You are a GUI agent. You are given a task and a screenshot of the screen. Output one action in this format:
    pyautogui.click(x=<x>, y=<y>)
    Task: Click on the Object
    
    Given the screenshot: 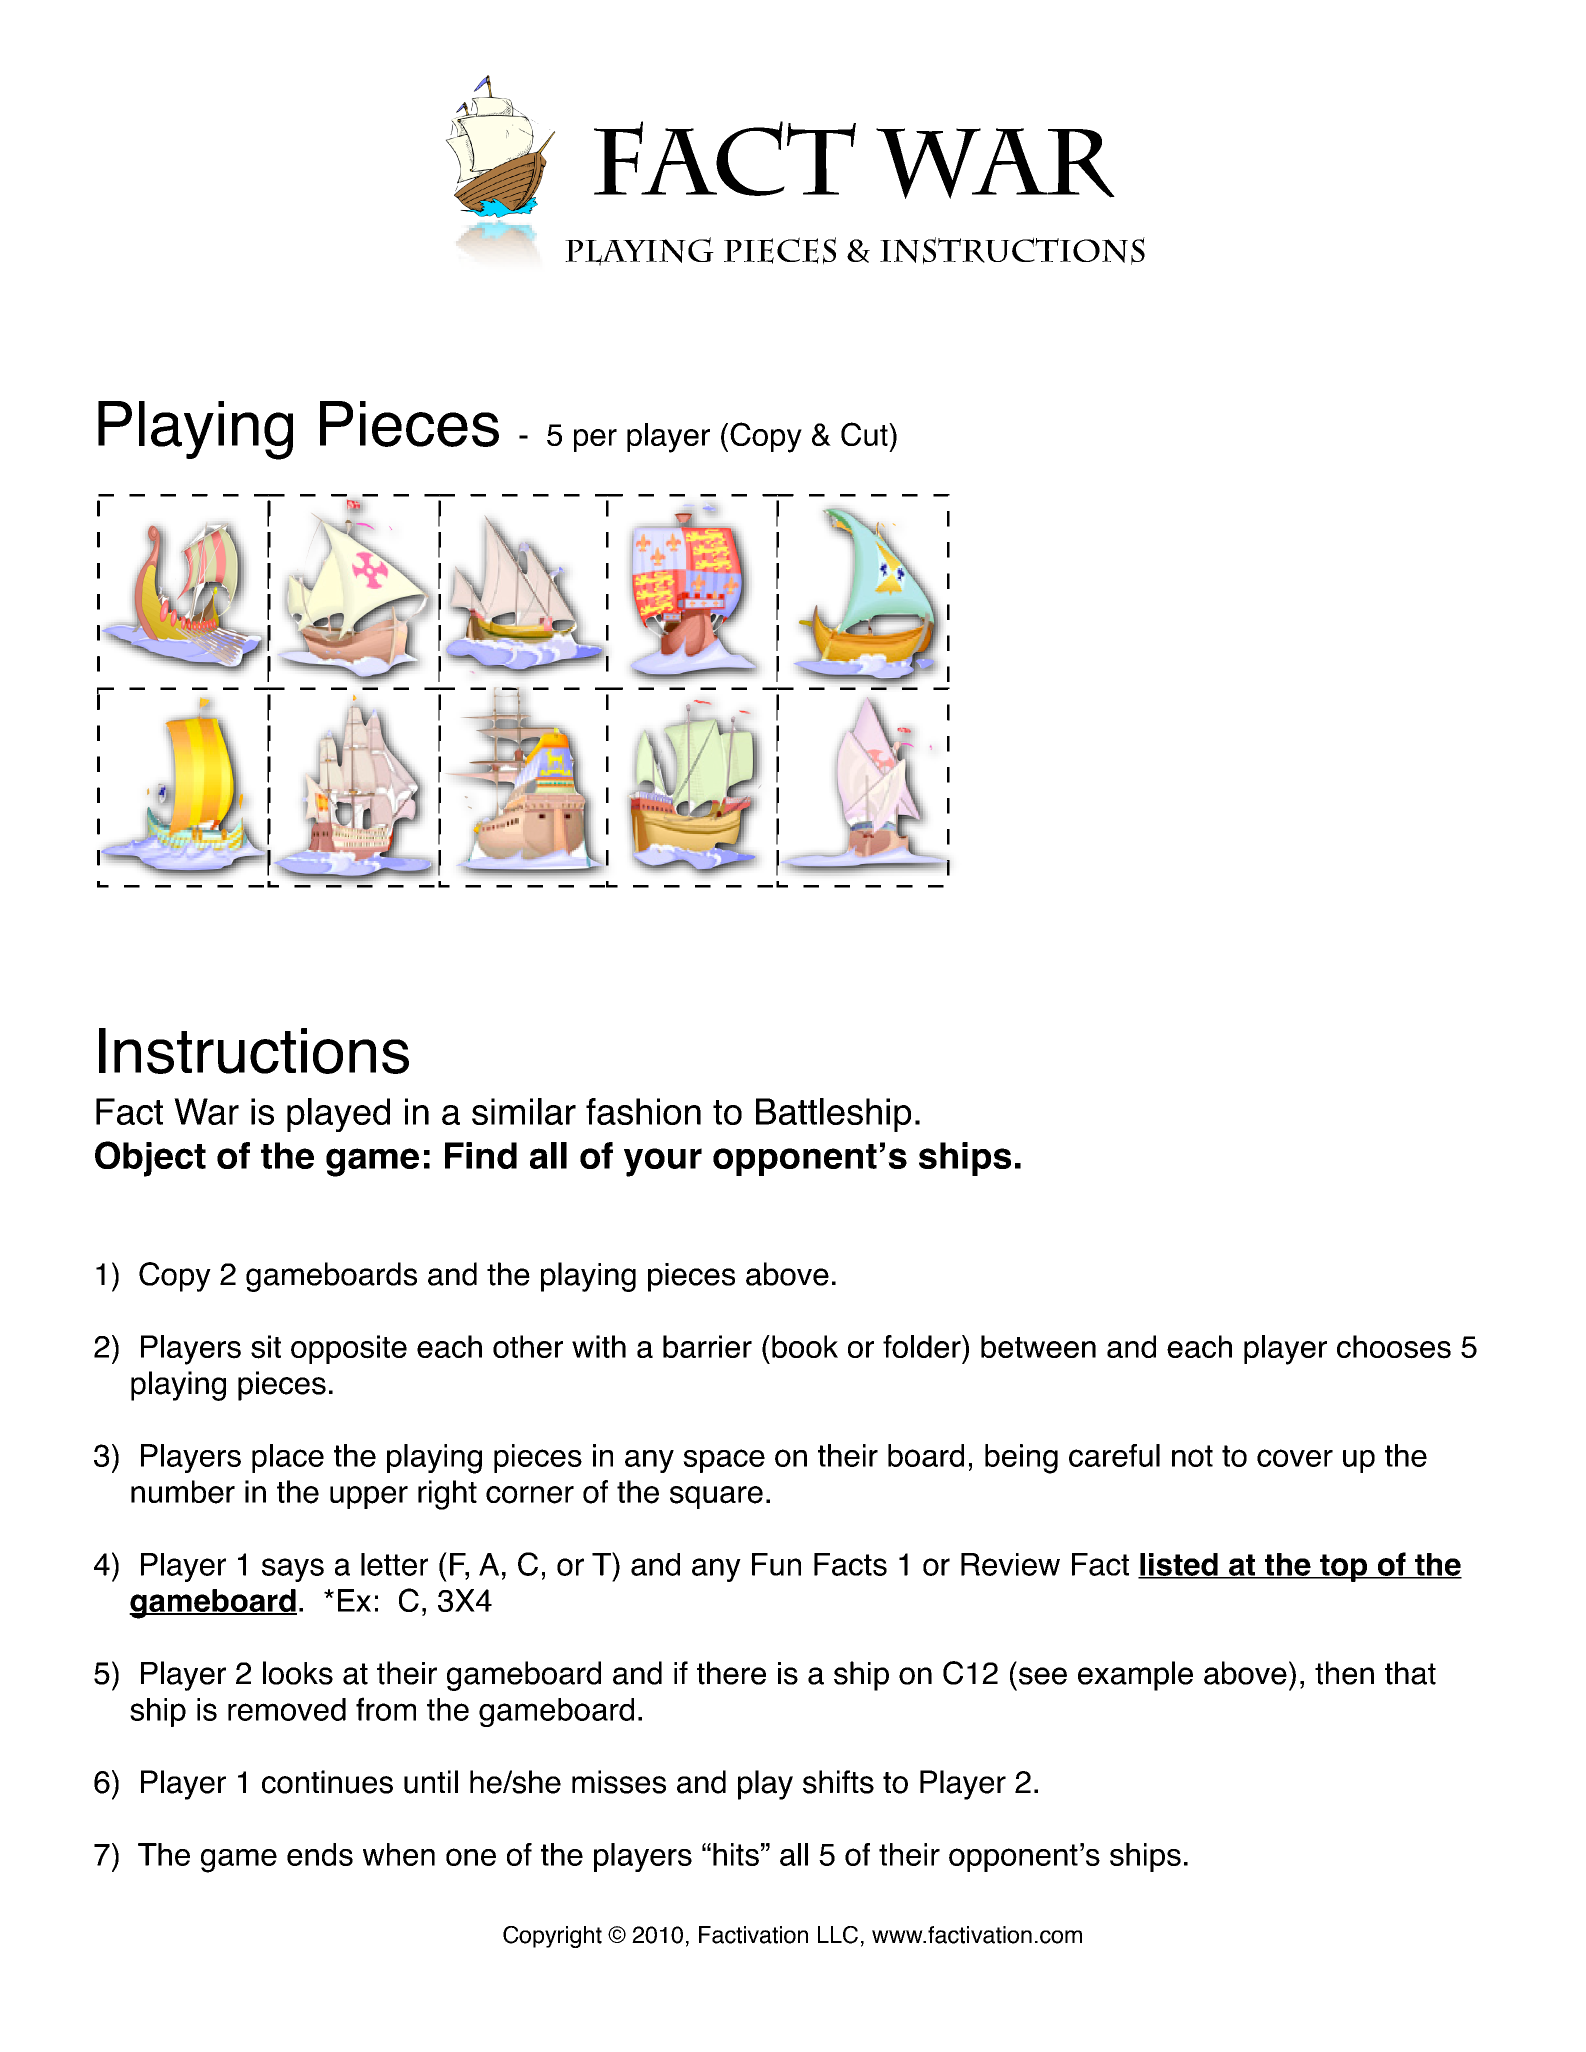 What is the action you would take?
    pyautogui.click(x=150, y=1159)
